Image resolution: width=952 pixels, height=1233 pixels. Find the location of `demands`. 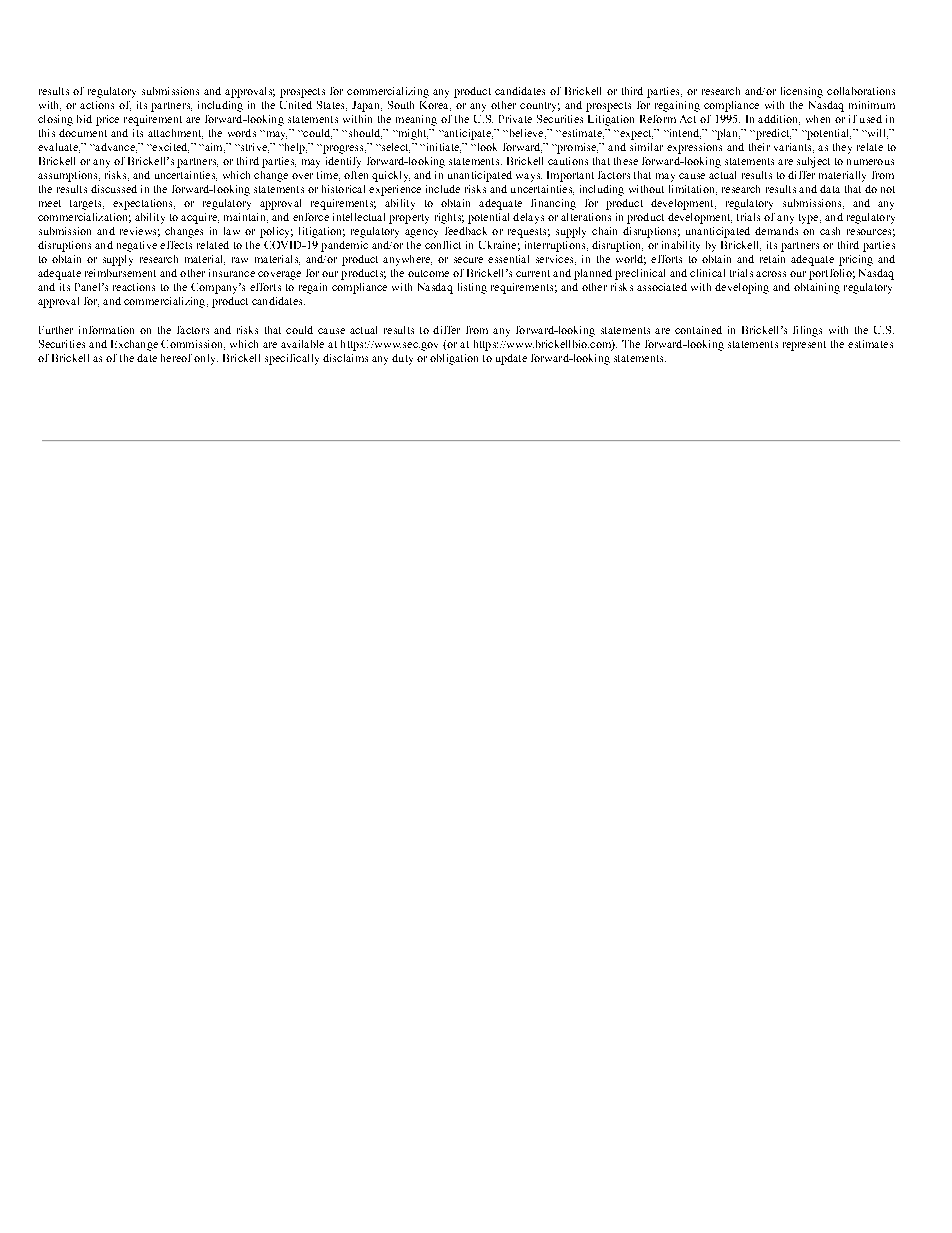

demands is located at coordinates (776, 231).
